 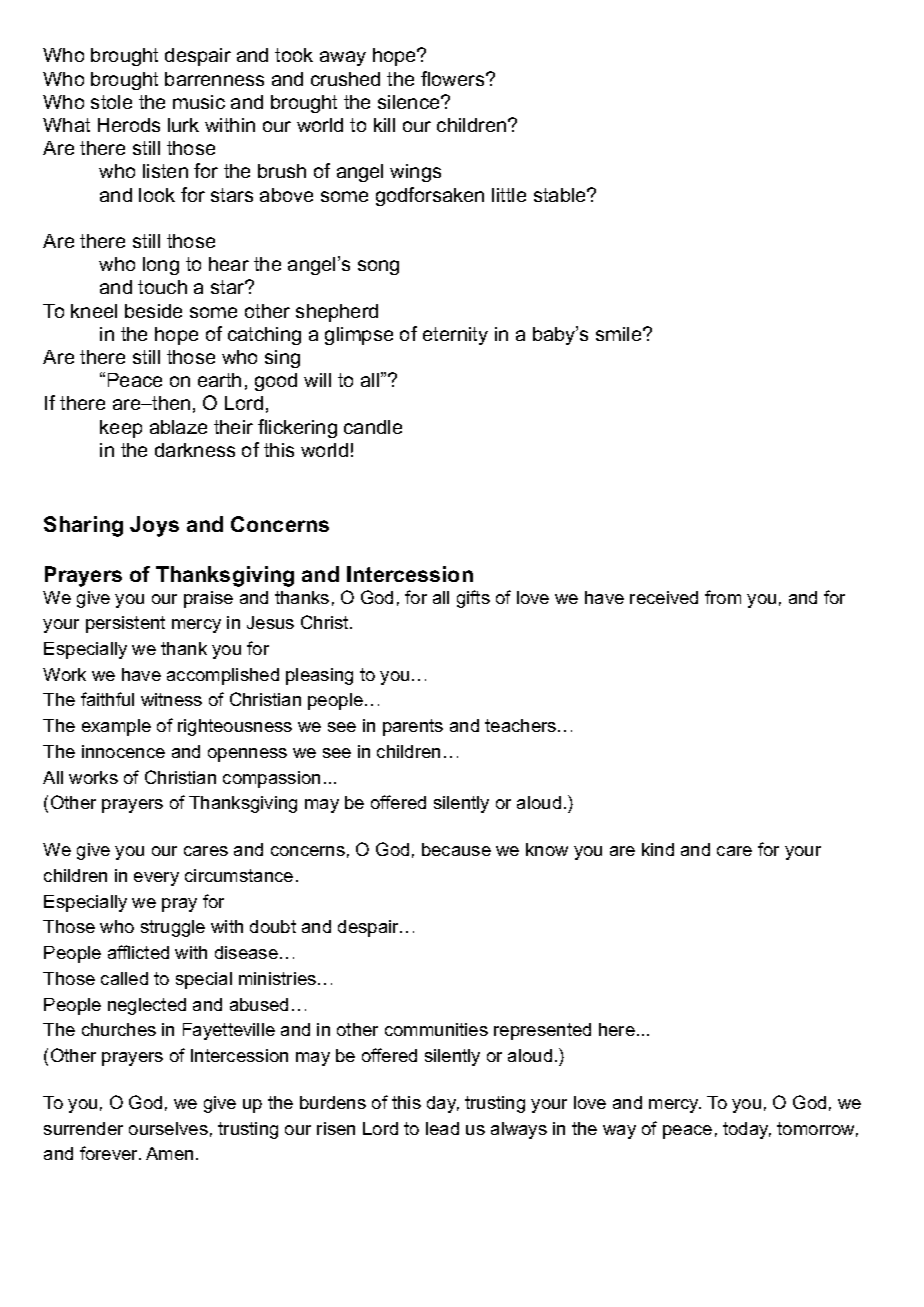 What do you see at coordinates (509, 195) in the screenshot?
I see `little` at bounding box center [509, 195].
